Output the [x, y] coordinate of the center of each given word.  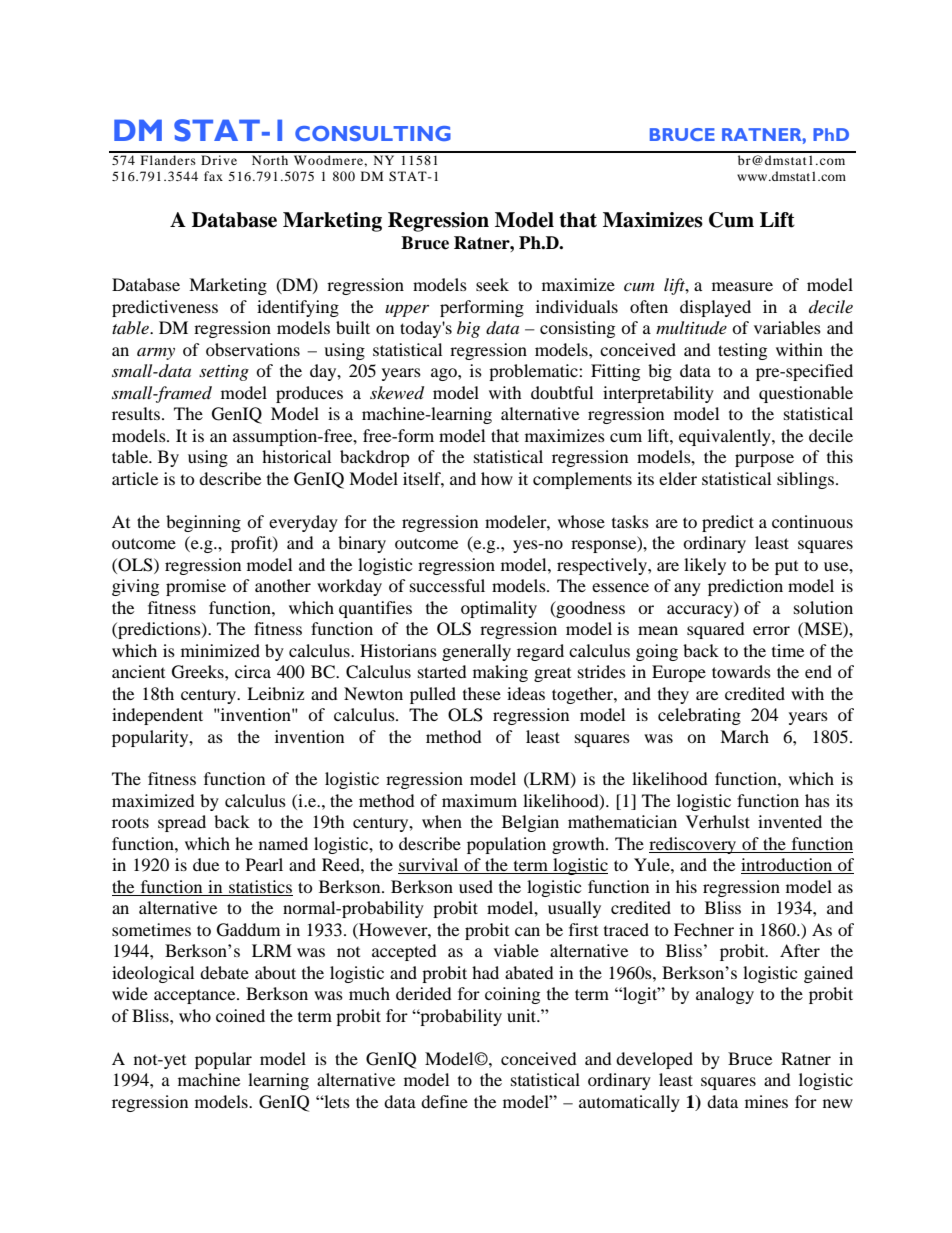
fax [213, 176]
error [771, 630]
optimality [499, 609]
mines [766, 1101]
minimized [220, 650]
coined [240, 1015]
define [444, 1101]
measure [742, 286]
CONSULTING [373, 133]
